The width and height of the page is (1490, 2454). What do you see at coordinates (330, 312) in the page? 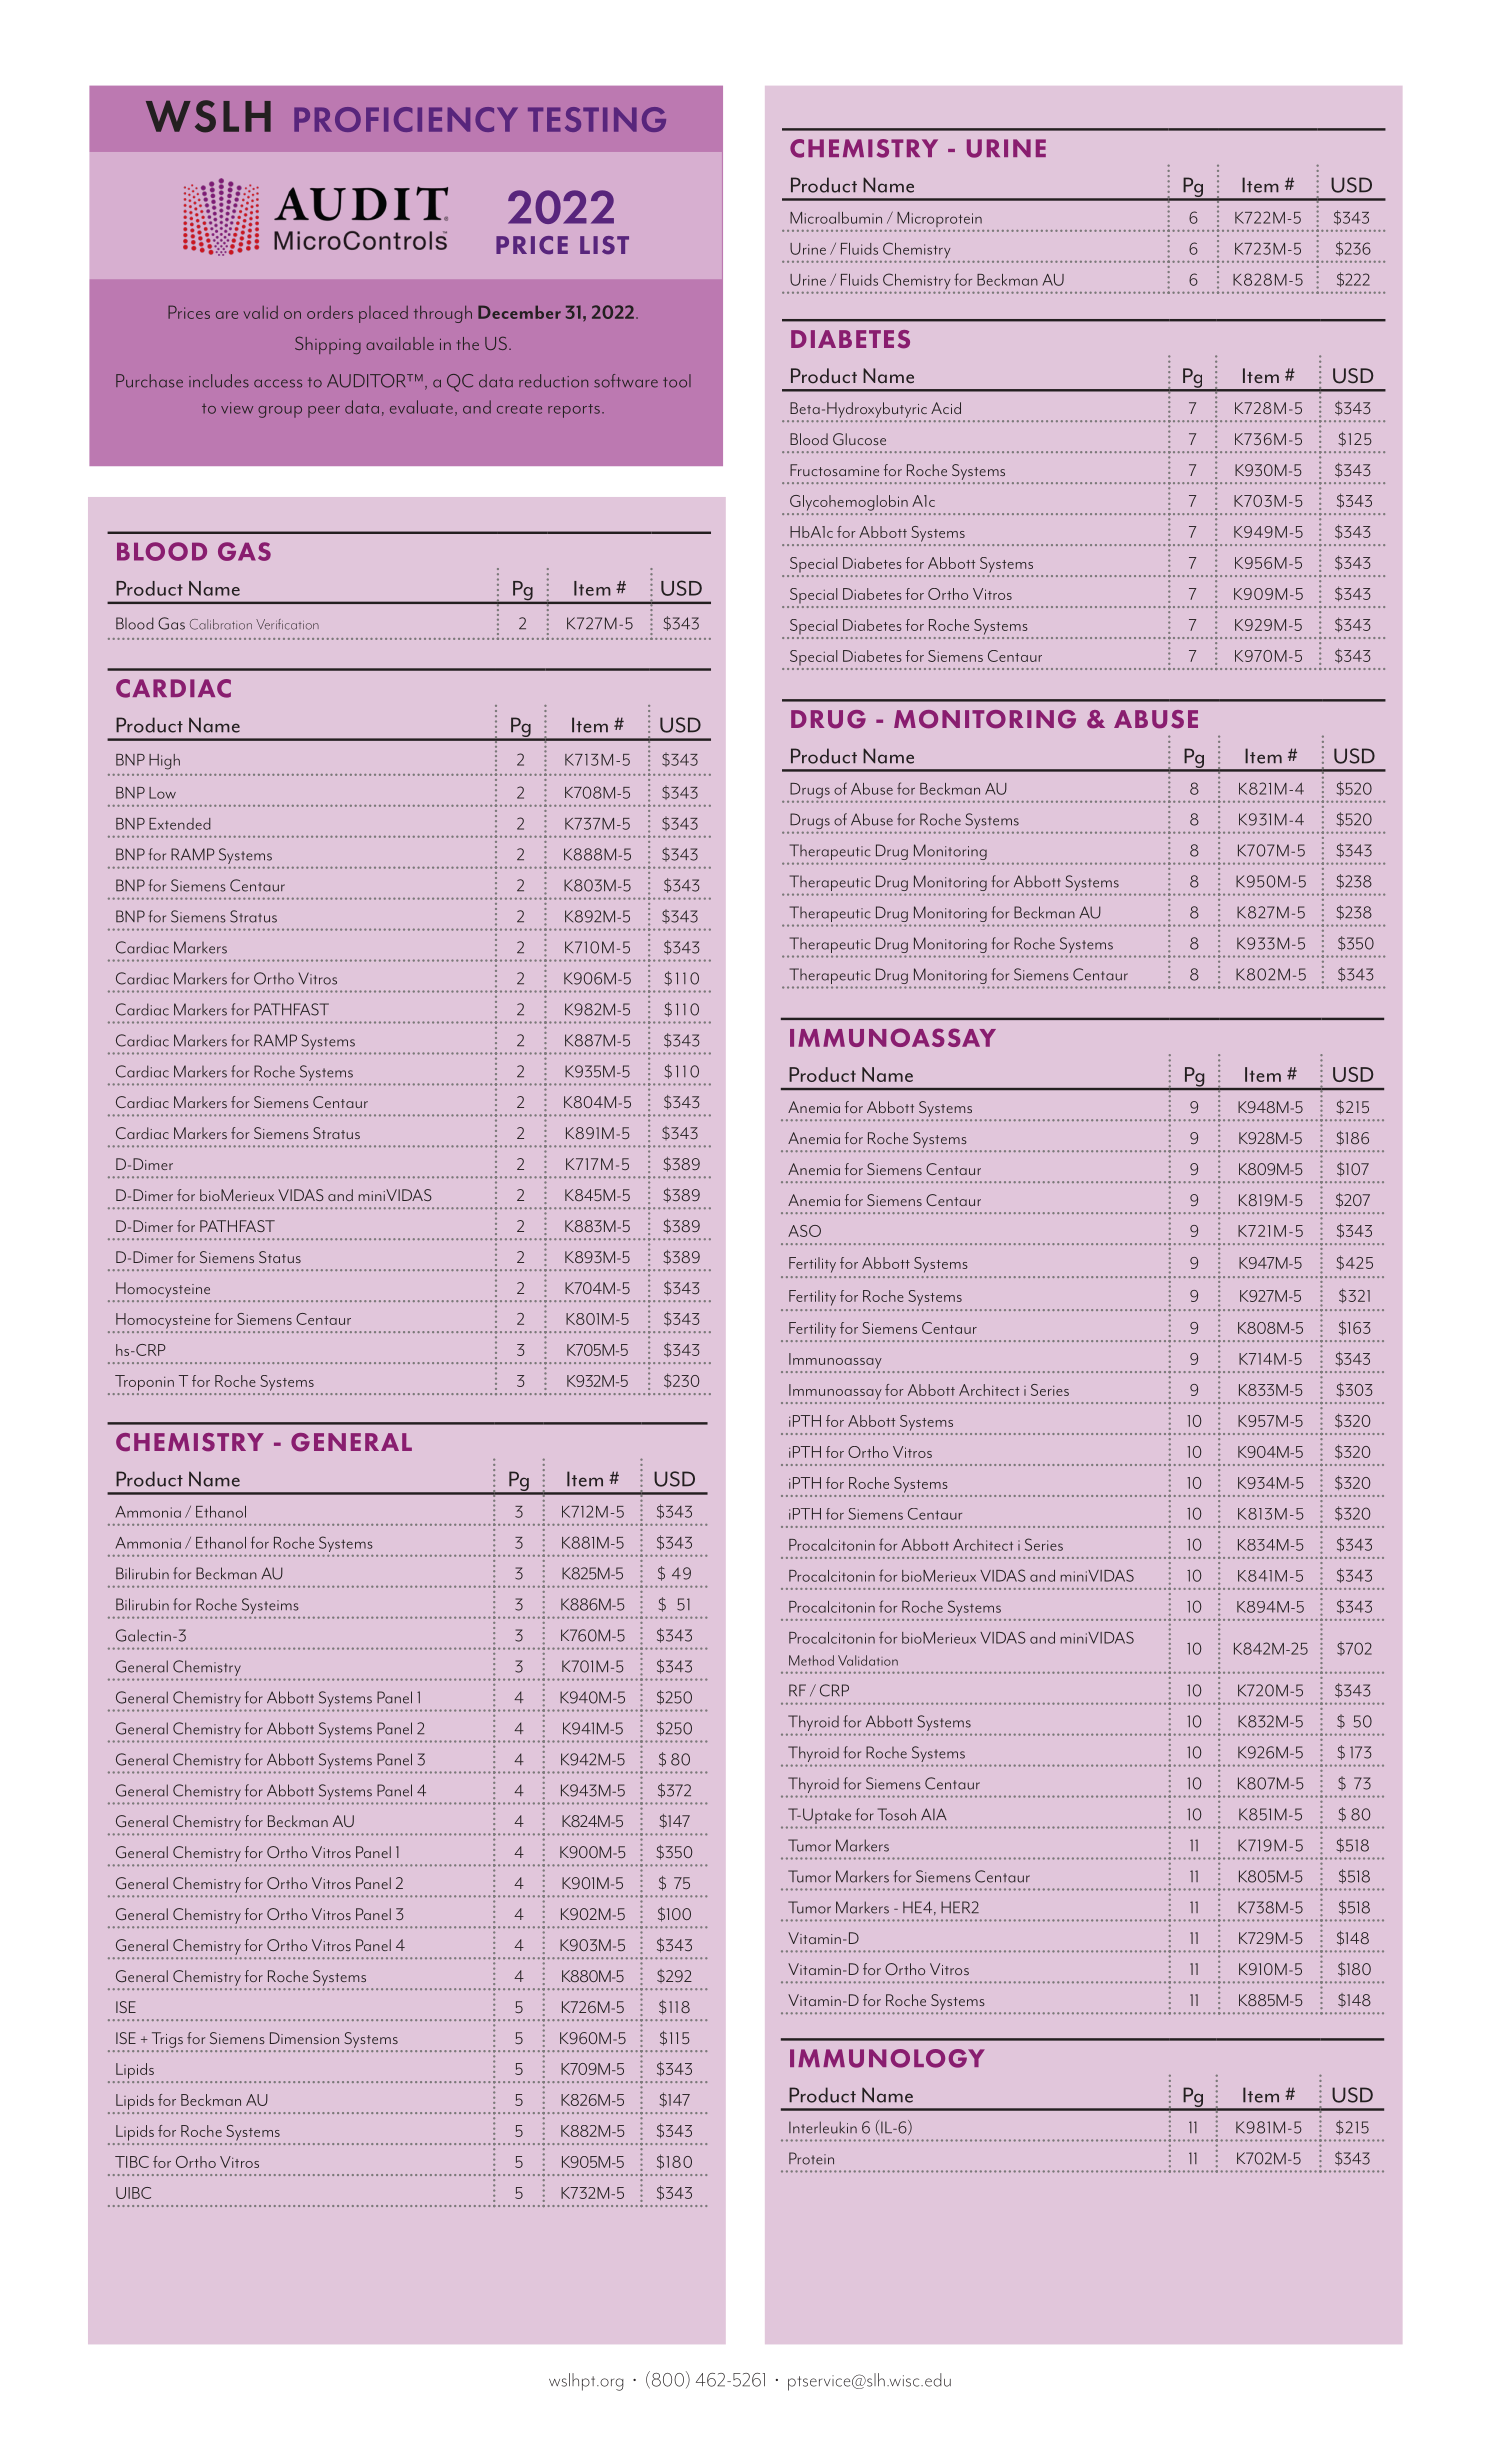
I see `orders` at bounding box center [330, 312].
